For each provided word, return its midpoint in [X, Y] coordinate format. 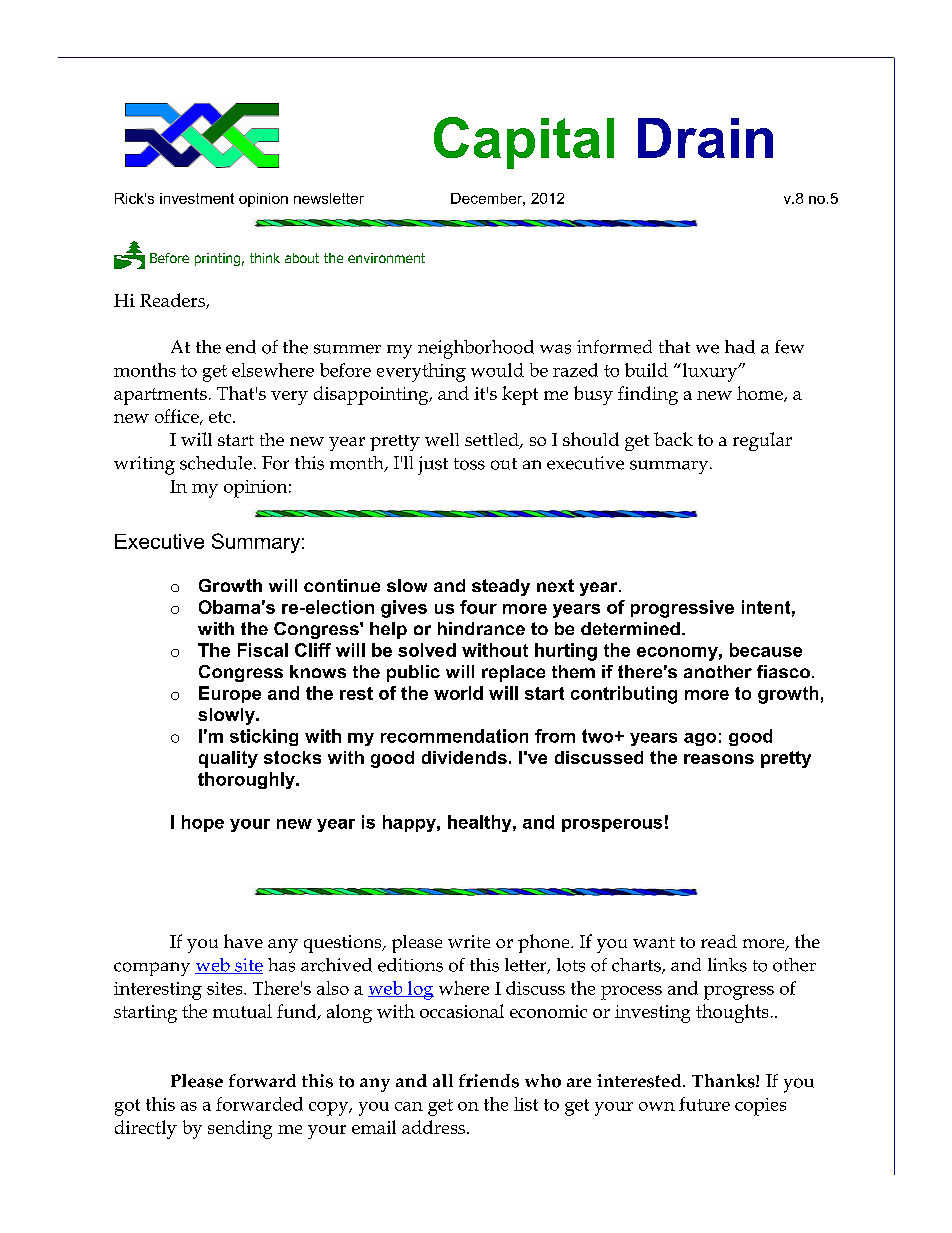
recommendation [454, 736]
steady [501, 587]
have [243, 941]
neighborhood [476, 349]
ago [700, 739]
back [673, 439]
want [654, 942]
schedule [216, 463]
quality [228, 759]
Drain [705, 138]
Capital [524, 143]
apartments [160, 396]
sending [240, 1129]
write [469, 941]
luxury [711, 372]
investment [197, 198]
